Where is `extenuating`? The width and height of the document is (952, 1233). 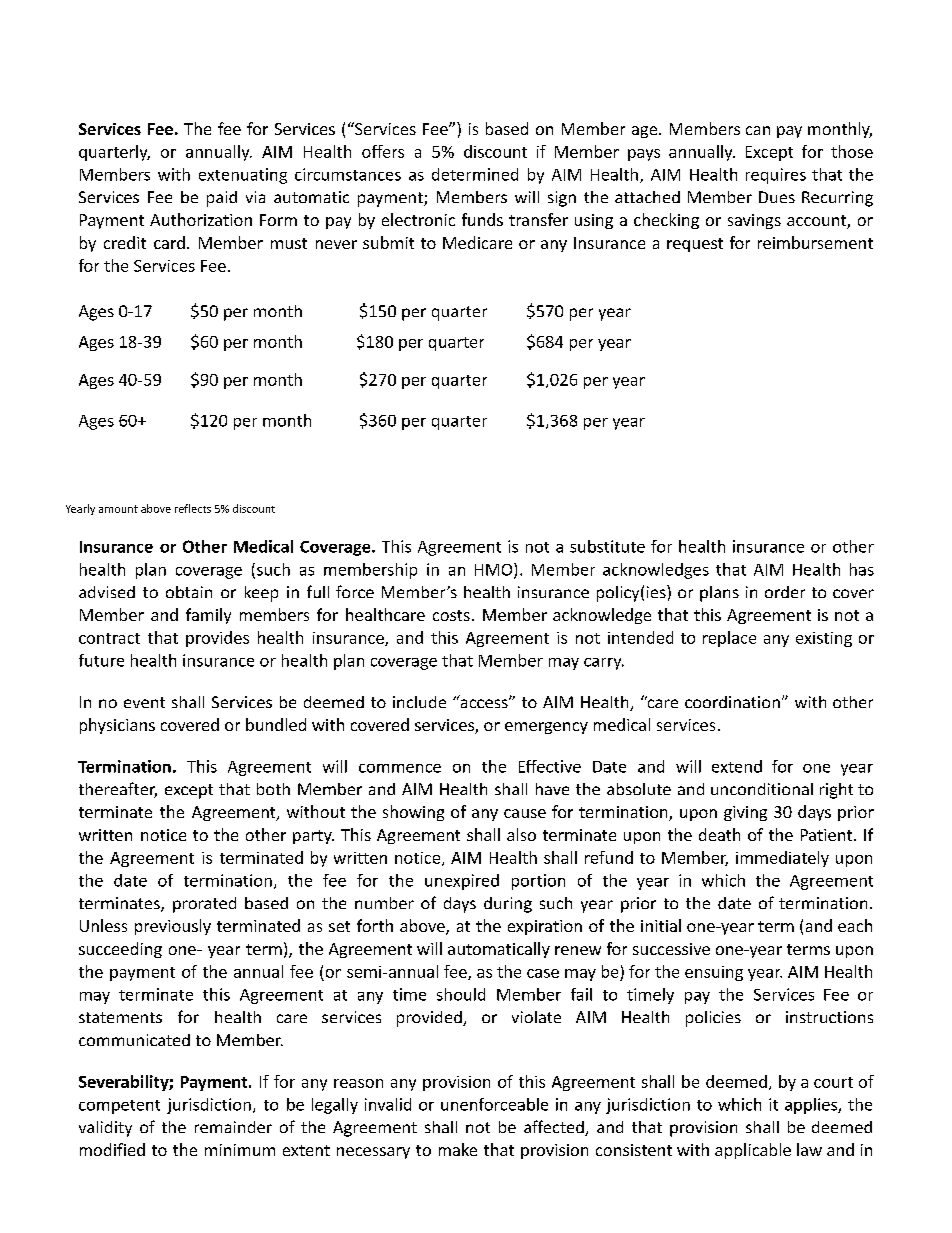
extenuating is located at coordinates (243, 176).
